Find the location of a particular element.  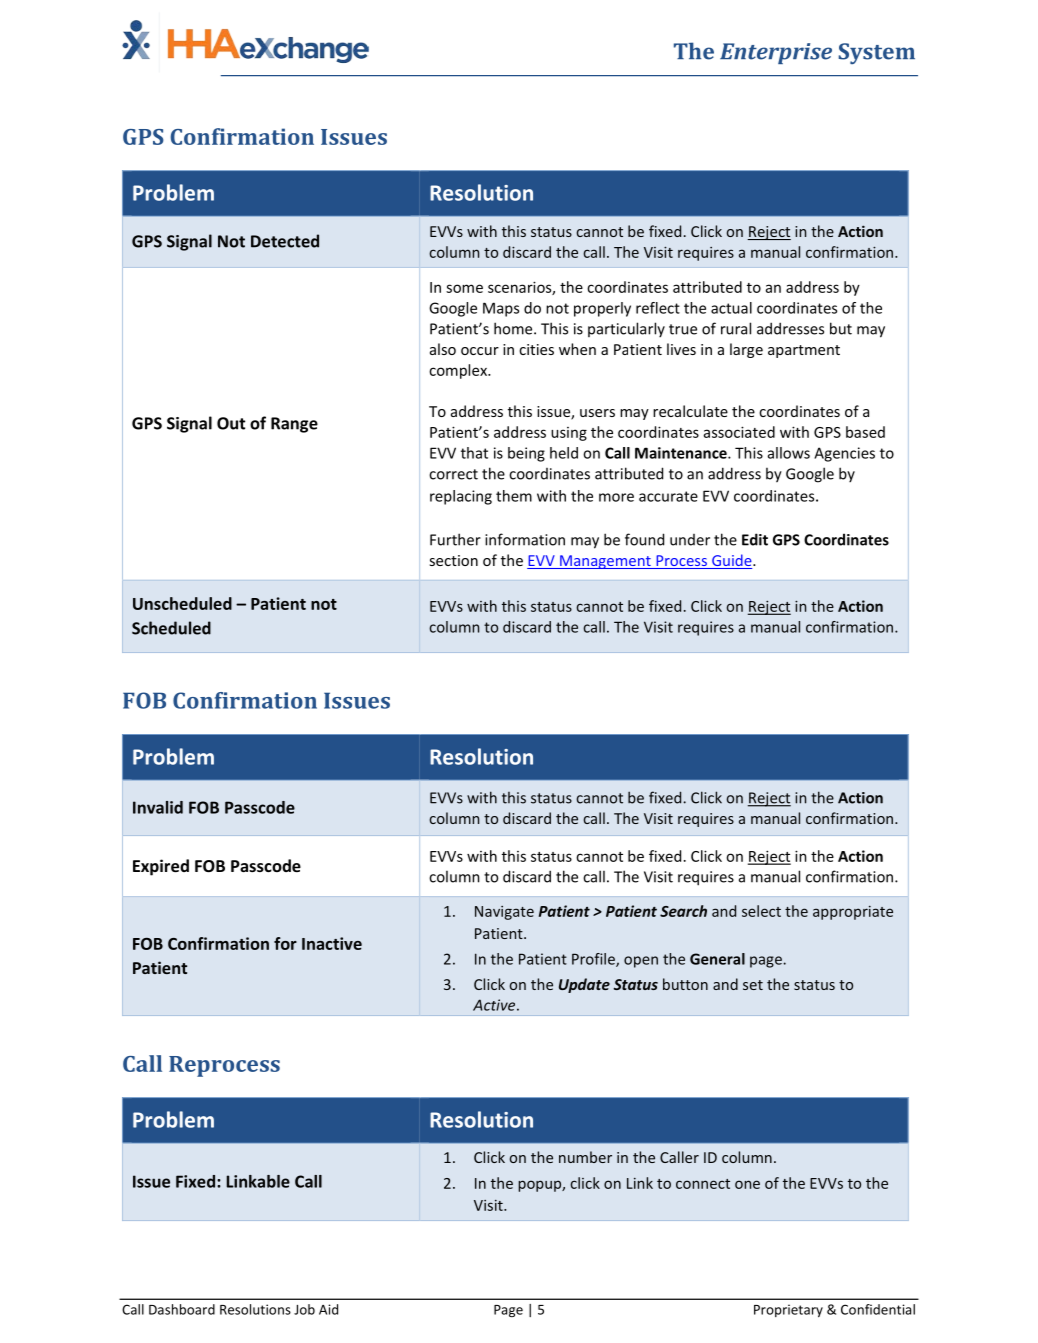

Invalid is located at coordinates (158, 807).
